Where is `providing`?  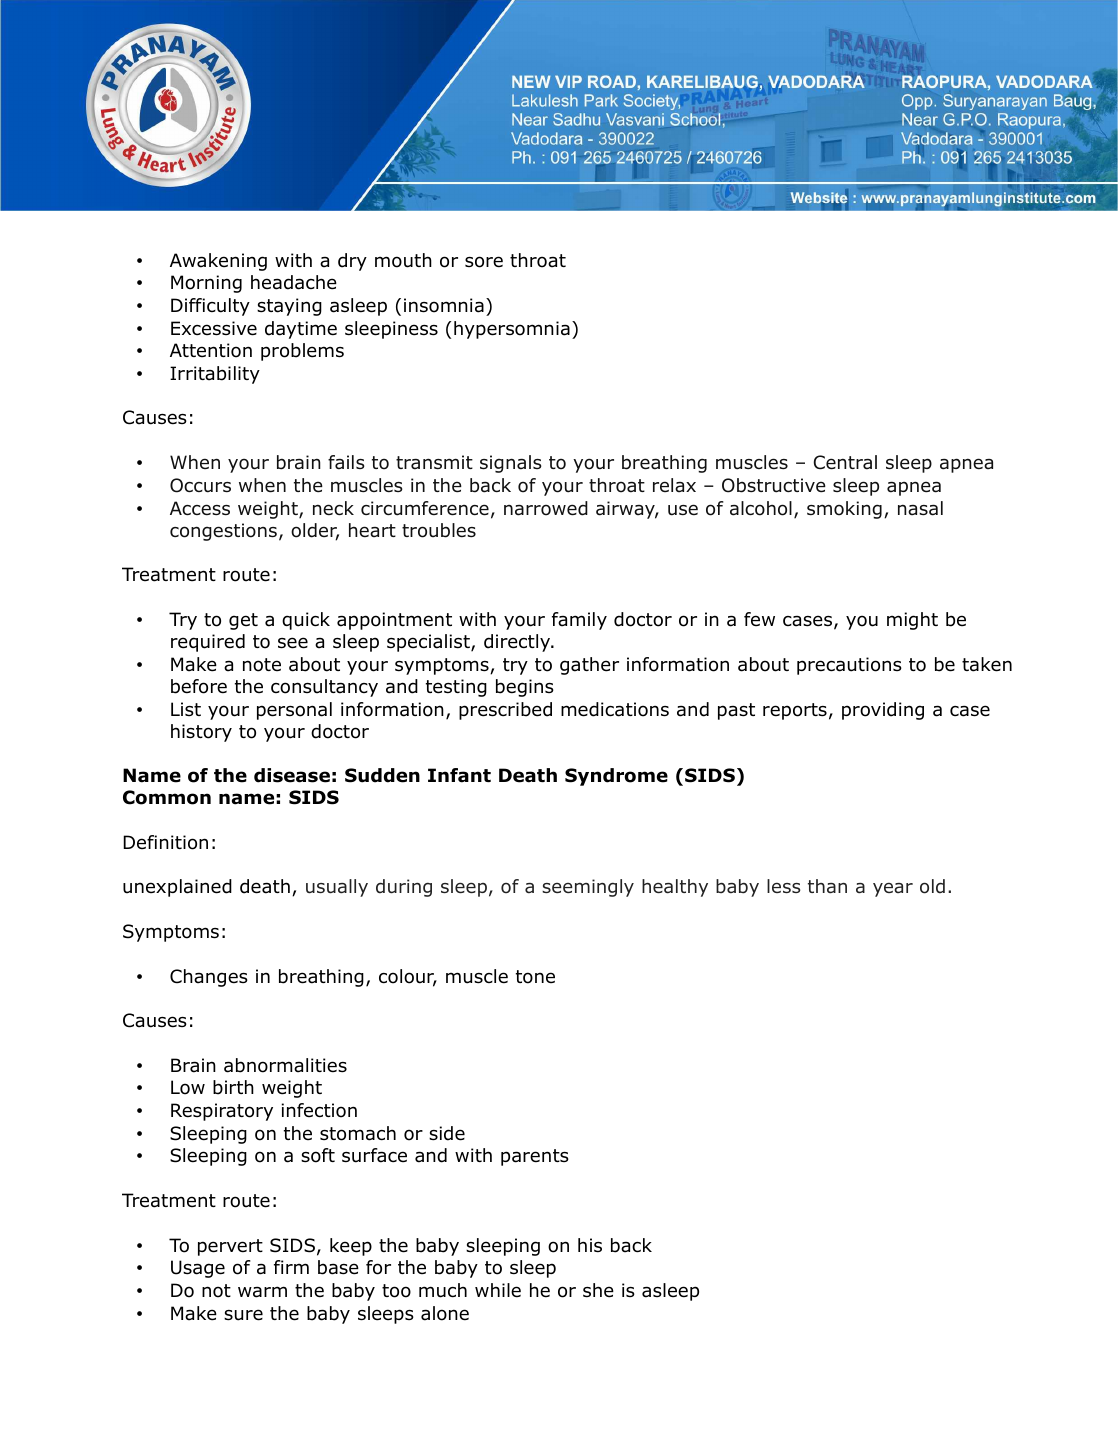 providing is located at coordinates (883, 711).
